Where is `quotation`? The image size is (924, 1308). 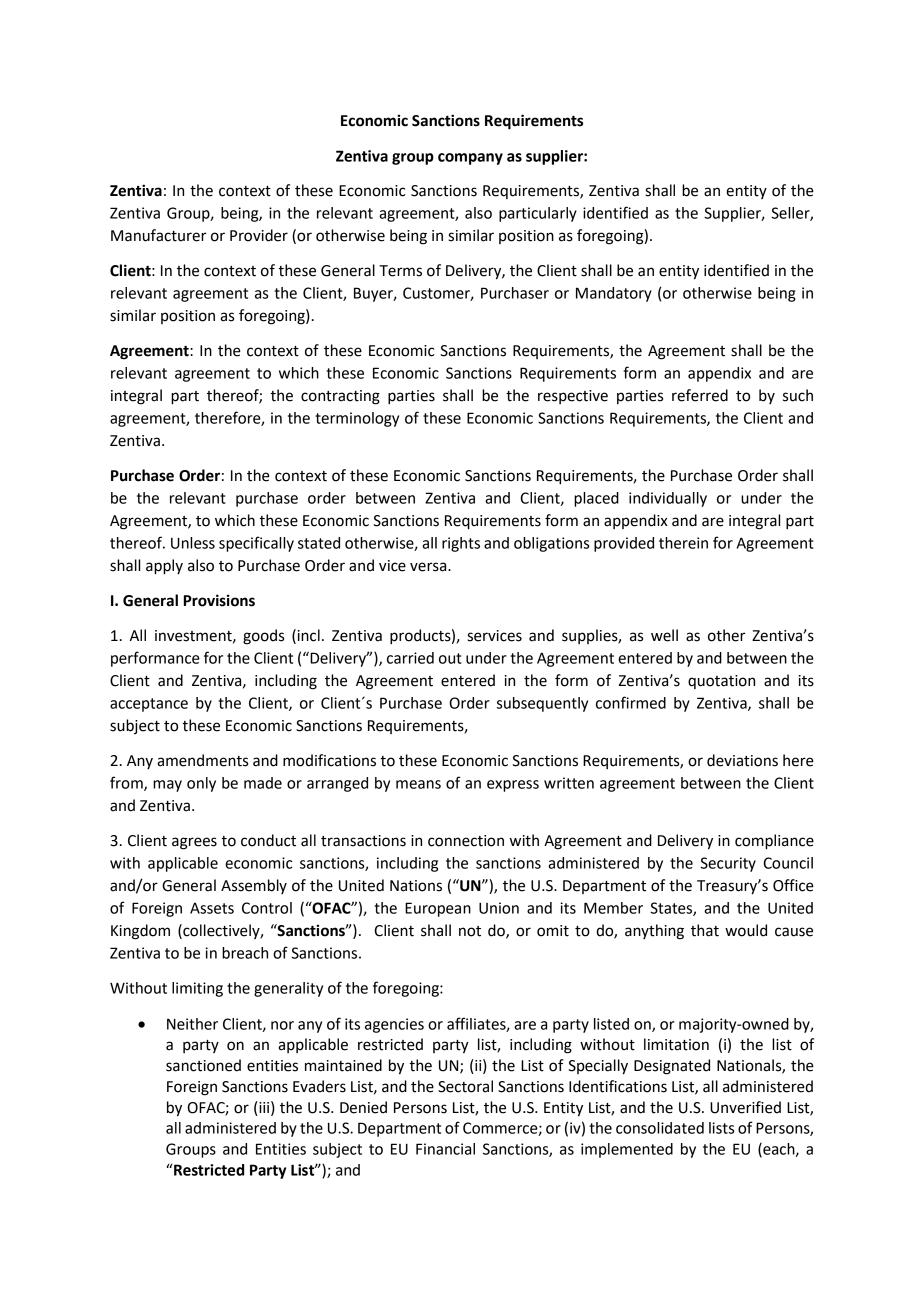 quotation is located at coordinates (721, 682).
